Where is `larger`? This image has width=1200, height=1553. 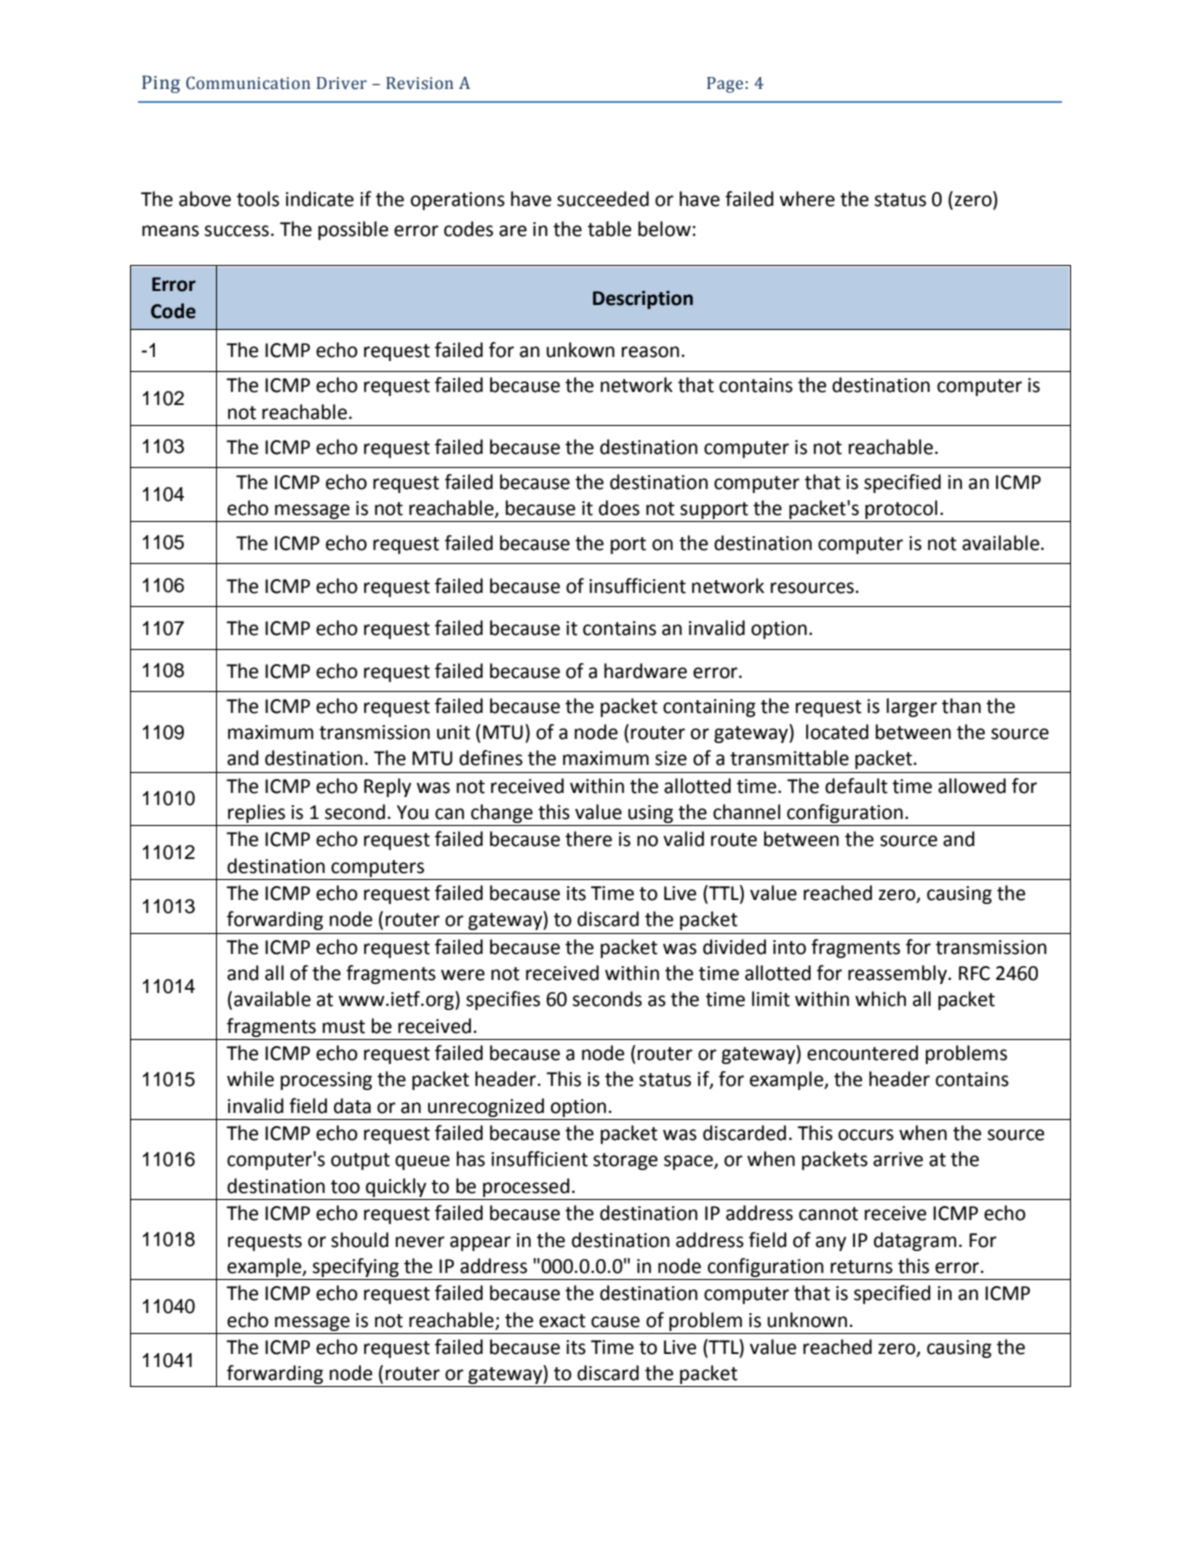 larger is located at coordinates (912, 707).
